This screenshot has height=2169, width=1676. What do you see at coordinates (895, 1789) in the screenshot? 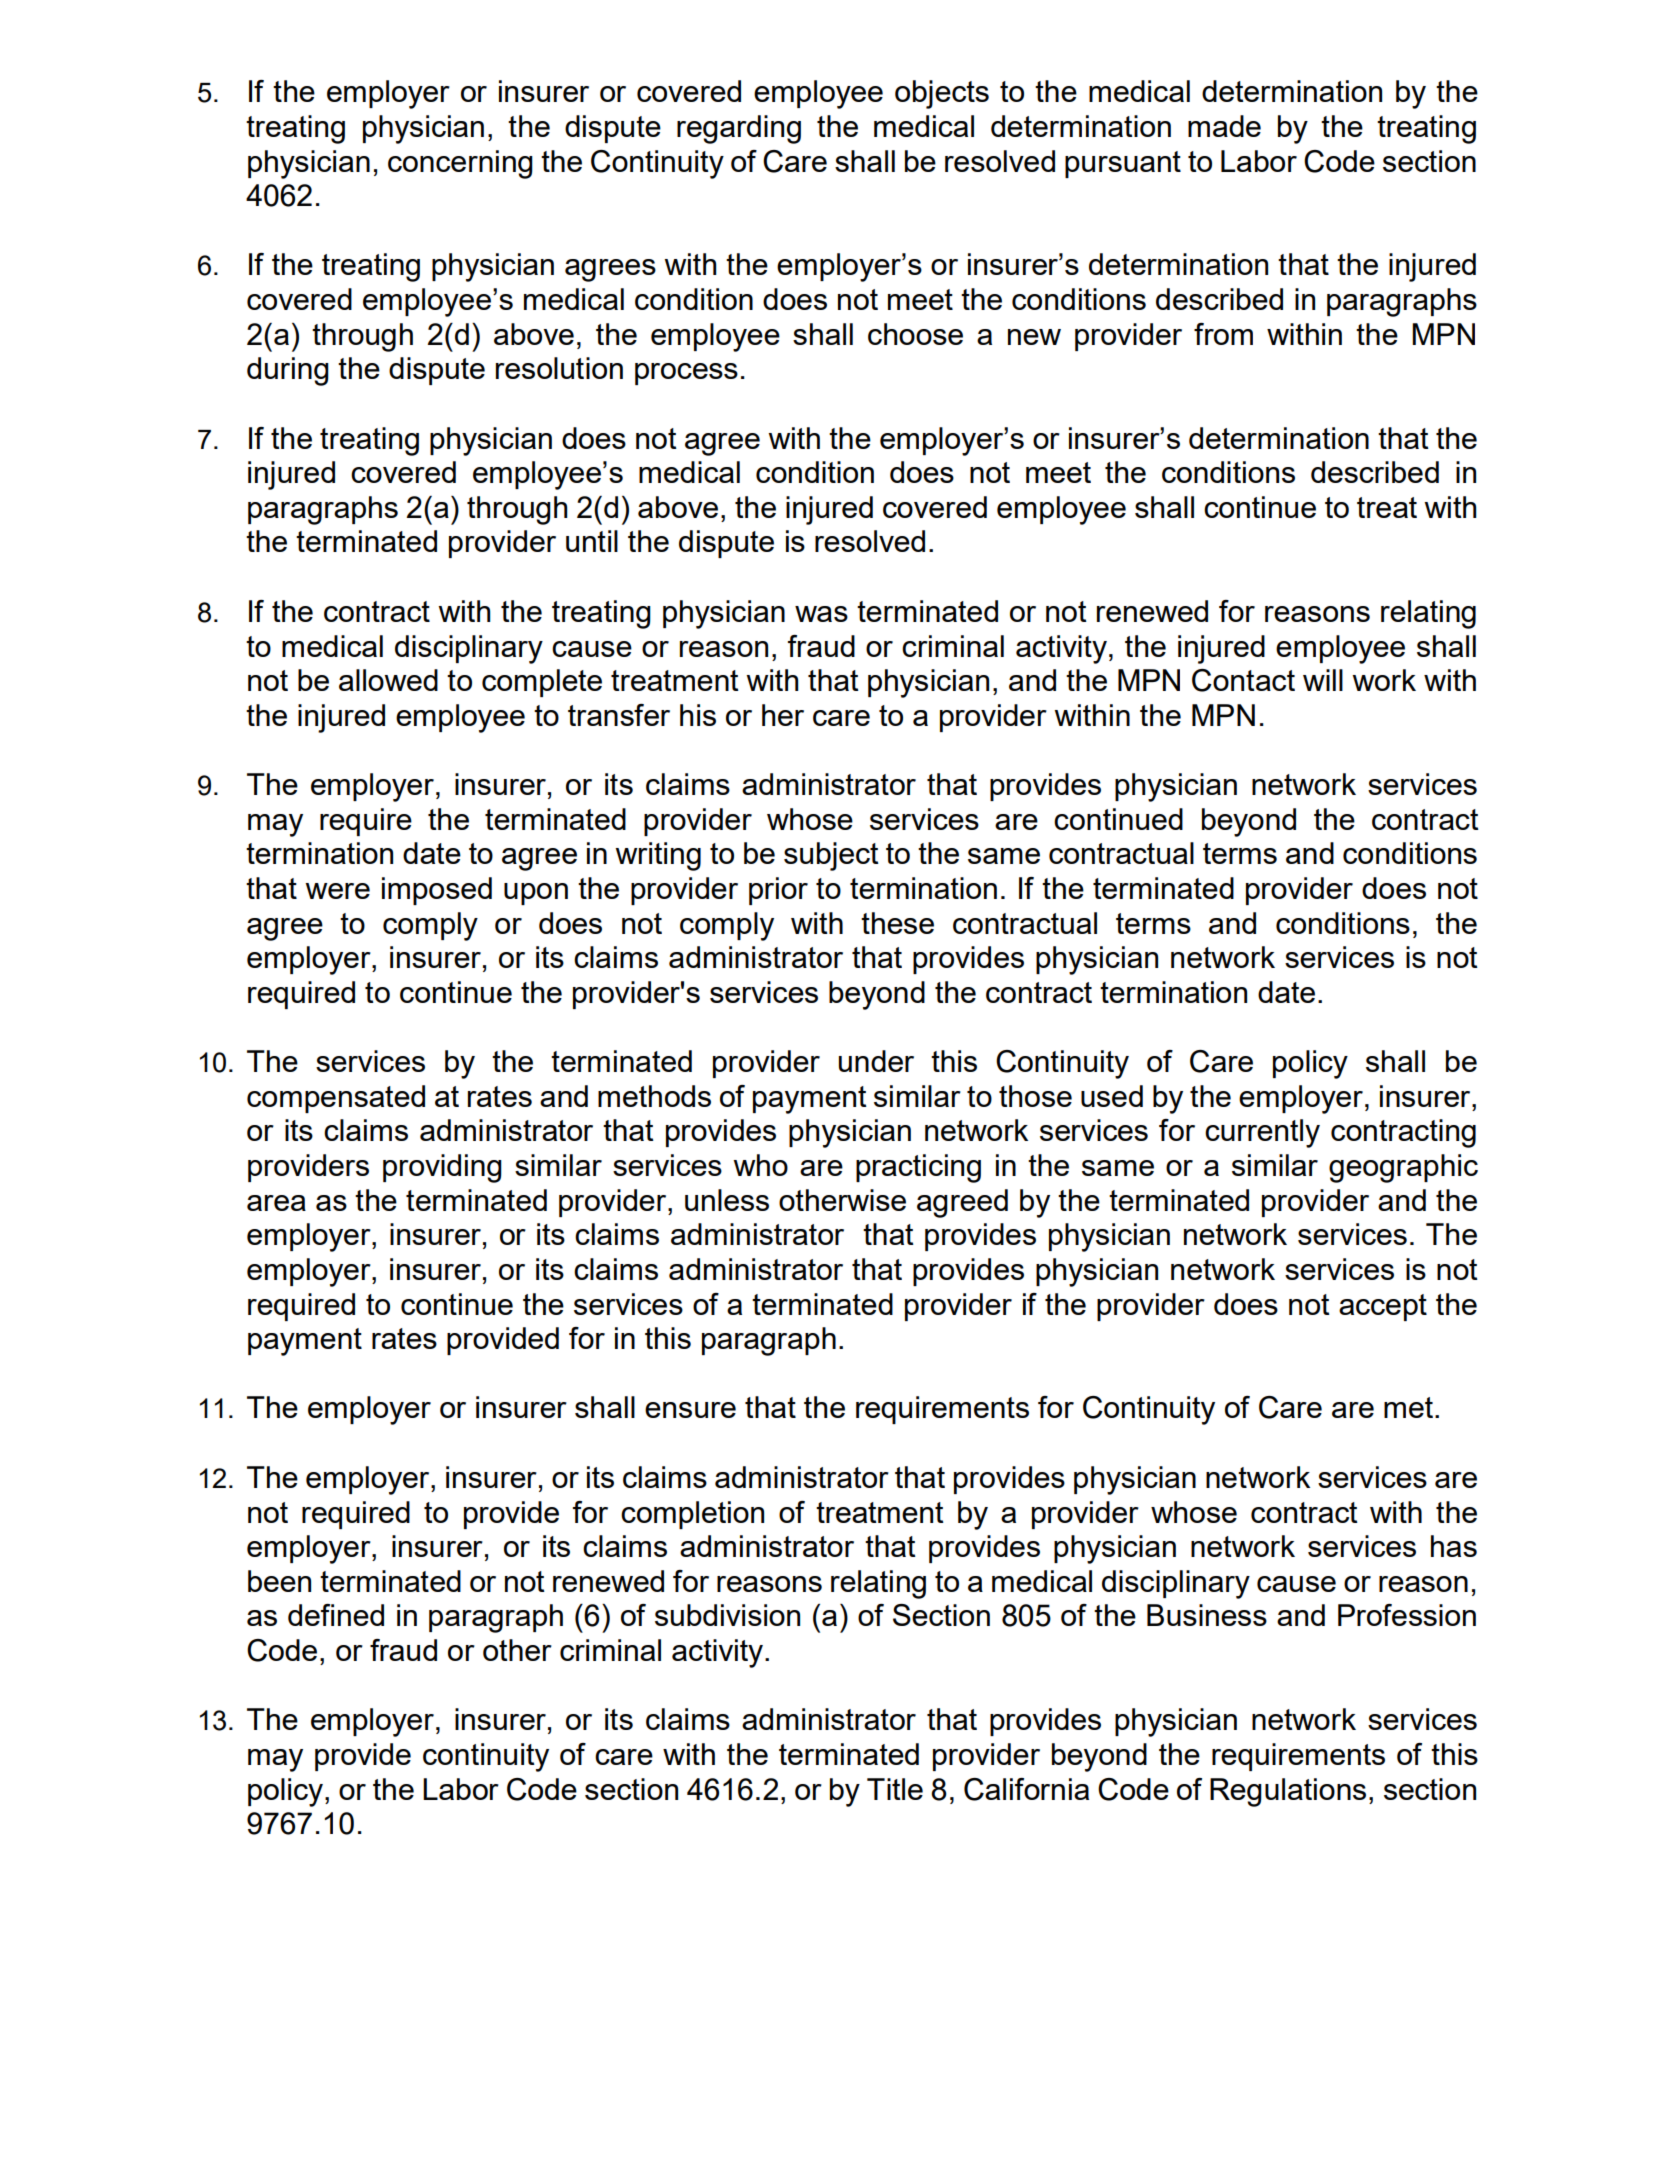
I see `Title` at bounding box center [895, 1789].
